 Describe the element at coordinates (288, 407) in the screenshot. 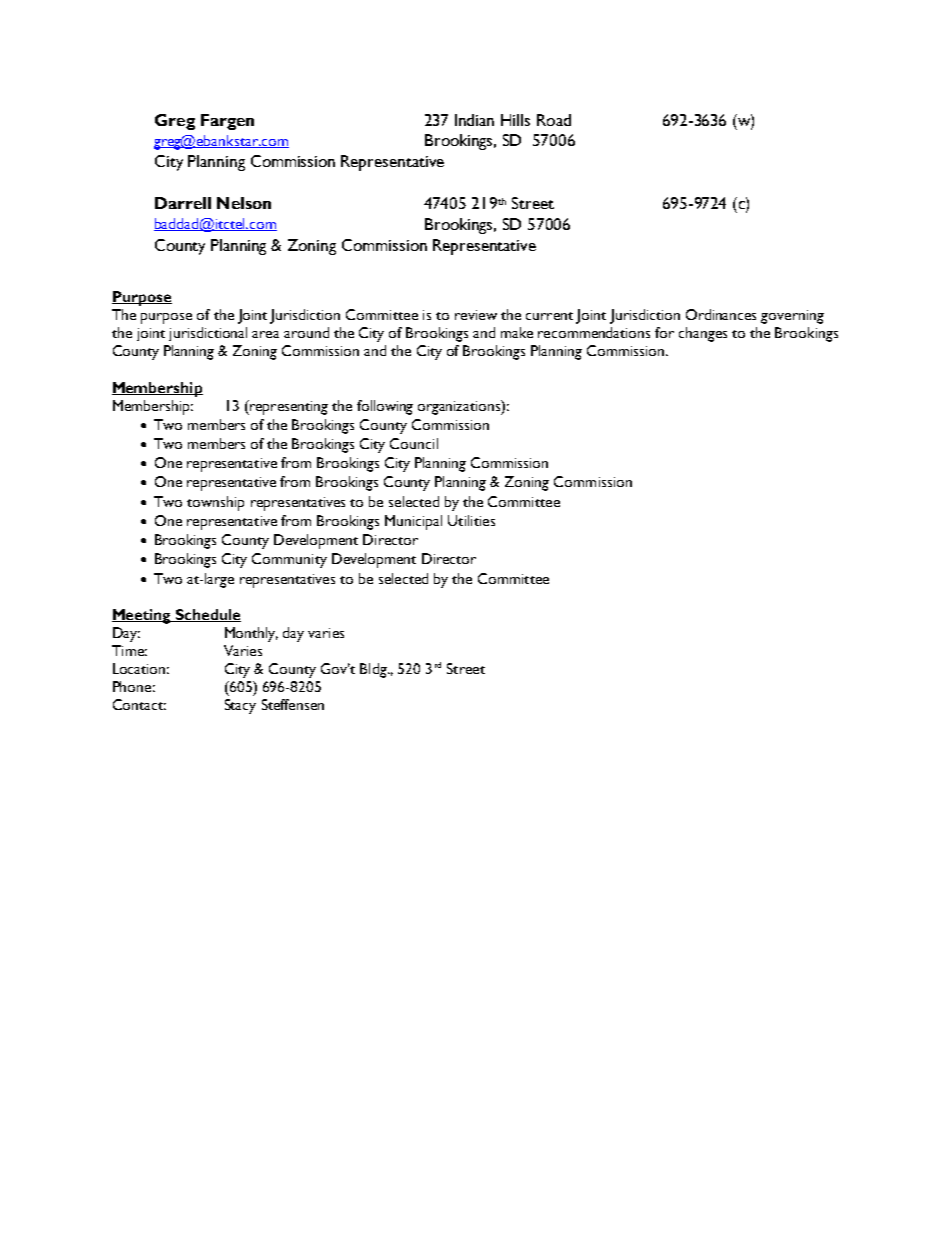

I see `representing` at that location.
